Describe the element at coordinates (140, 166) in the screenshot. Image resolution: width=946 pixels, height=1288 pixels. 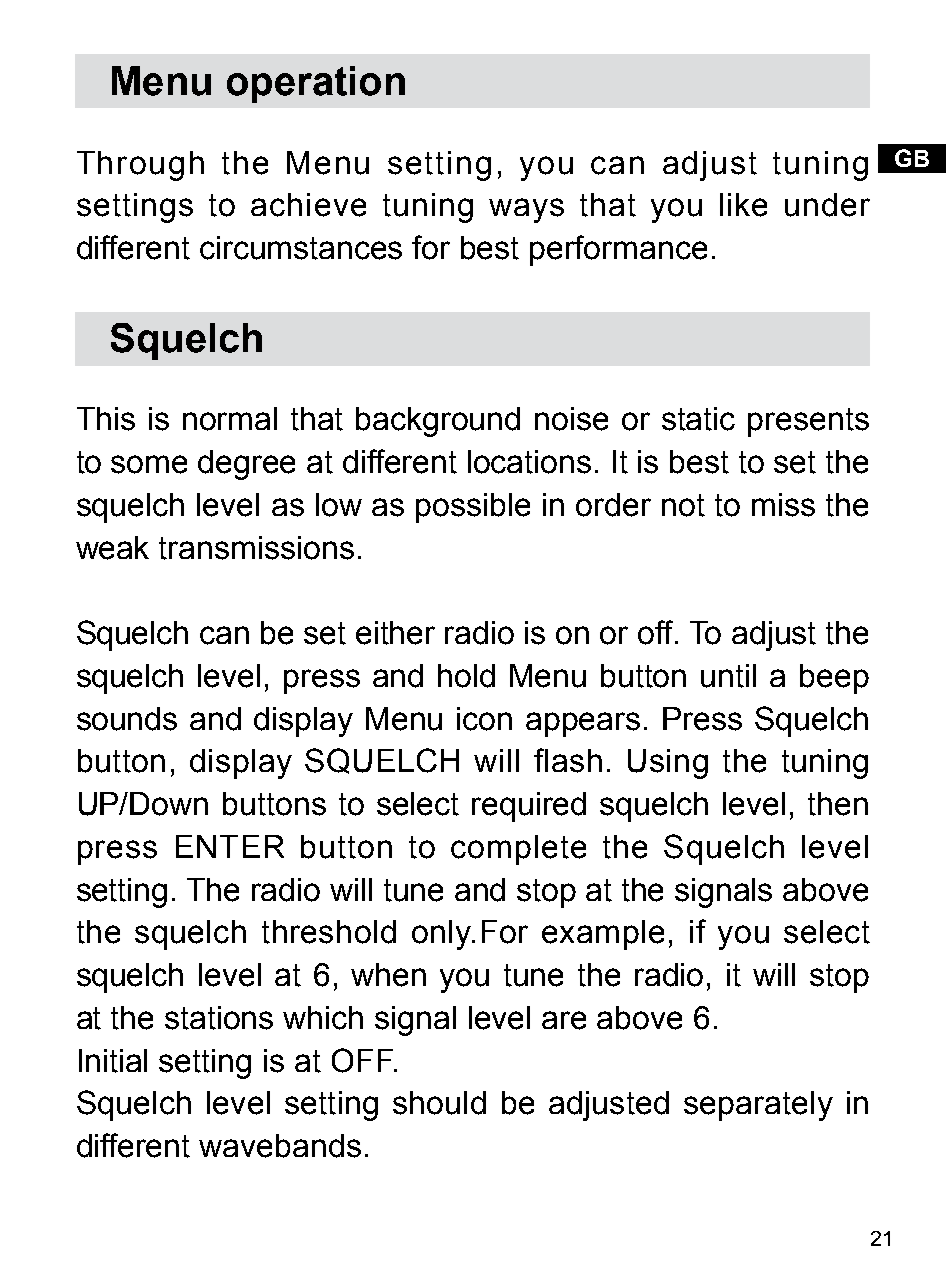
I see `Through` at that location.
